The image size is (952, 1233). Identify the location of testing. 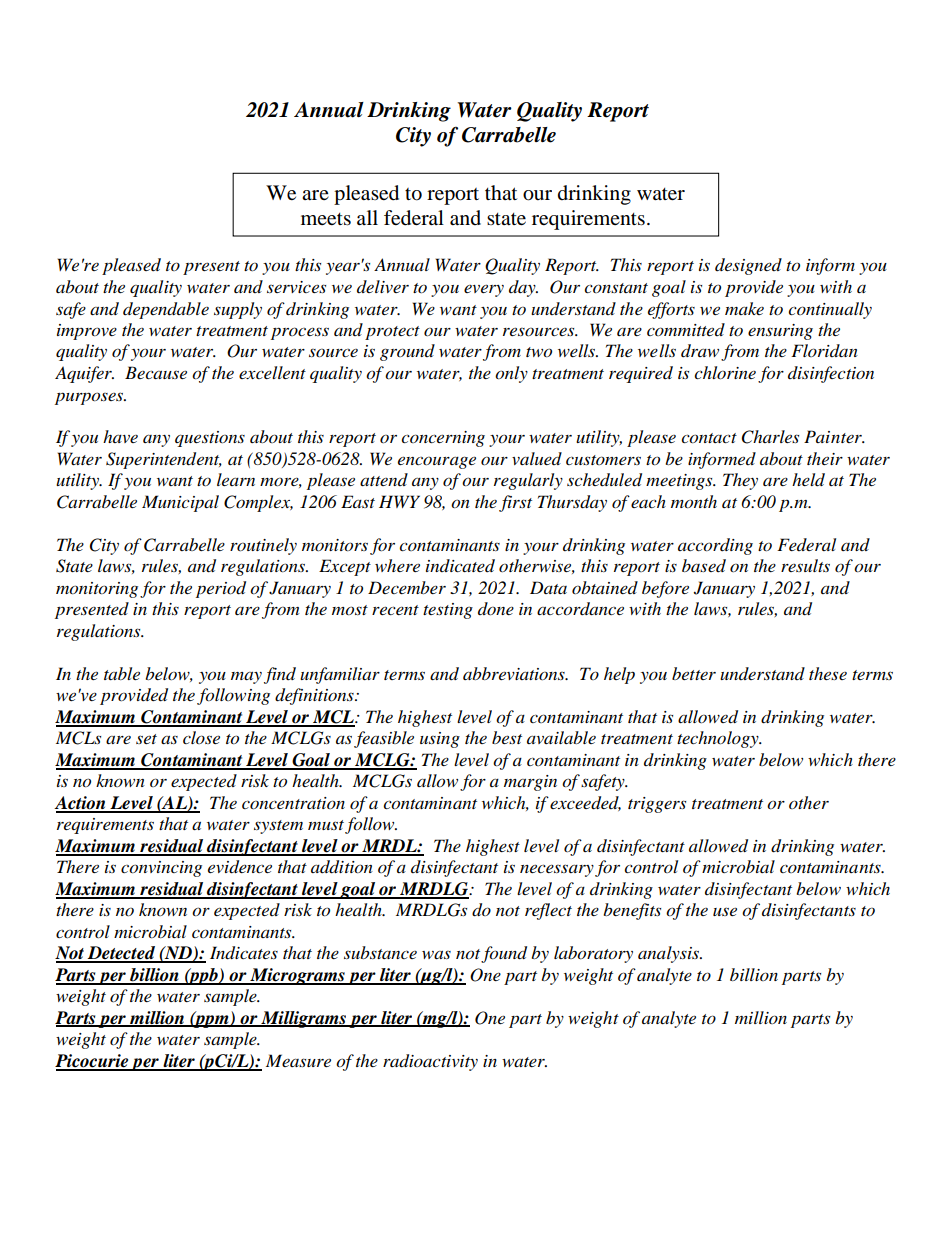
(448, 611).
